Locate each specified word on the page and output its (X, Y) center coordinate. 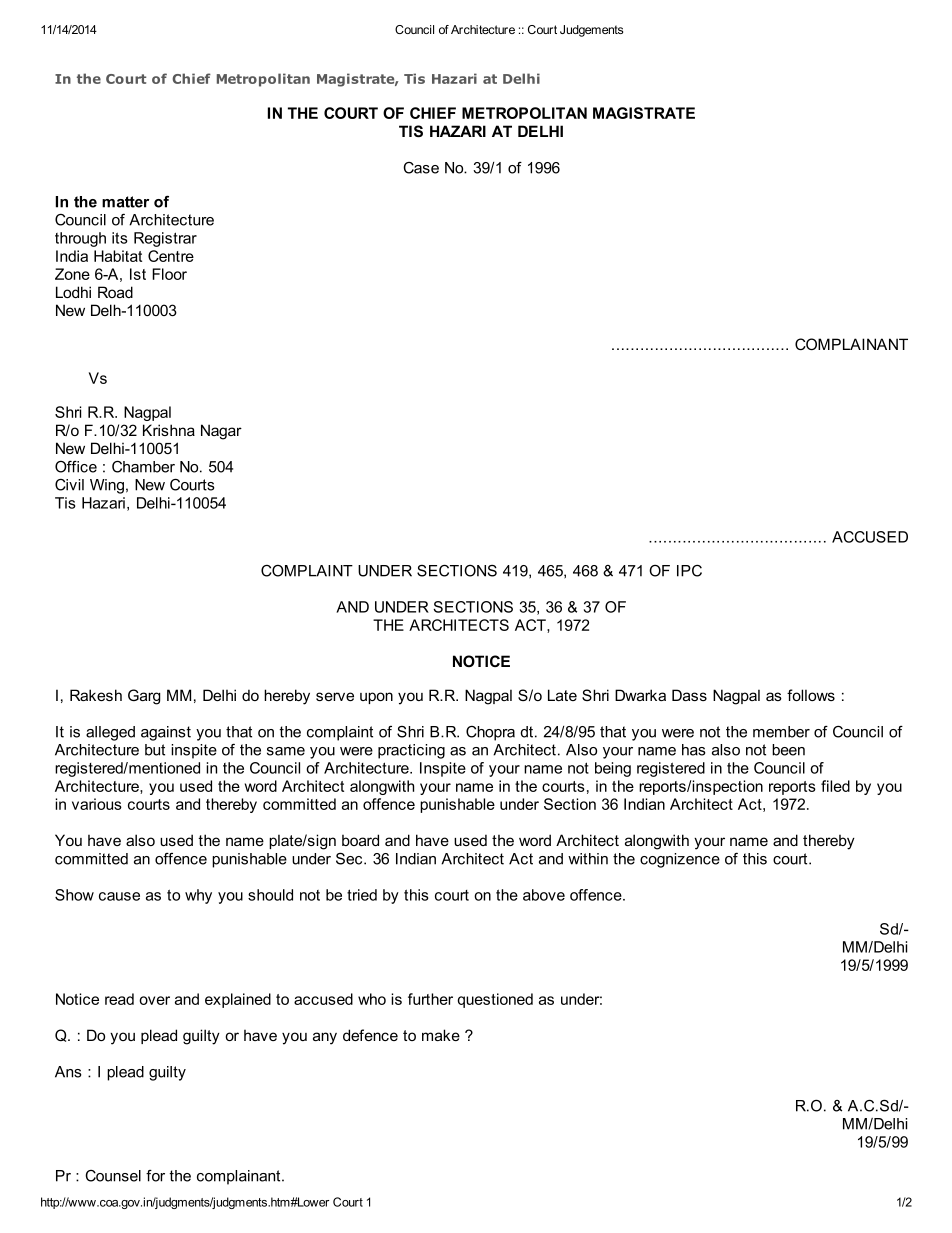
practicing (411, 751)
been (788, 750)
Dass (689, 695)
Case (421, 168)
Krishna (169, 430)
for (155, 1176)
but (155, 750)
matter (125, 202)
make (441, 1035)
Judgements (591, 31)
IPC (689, 571)
